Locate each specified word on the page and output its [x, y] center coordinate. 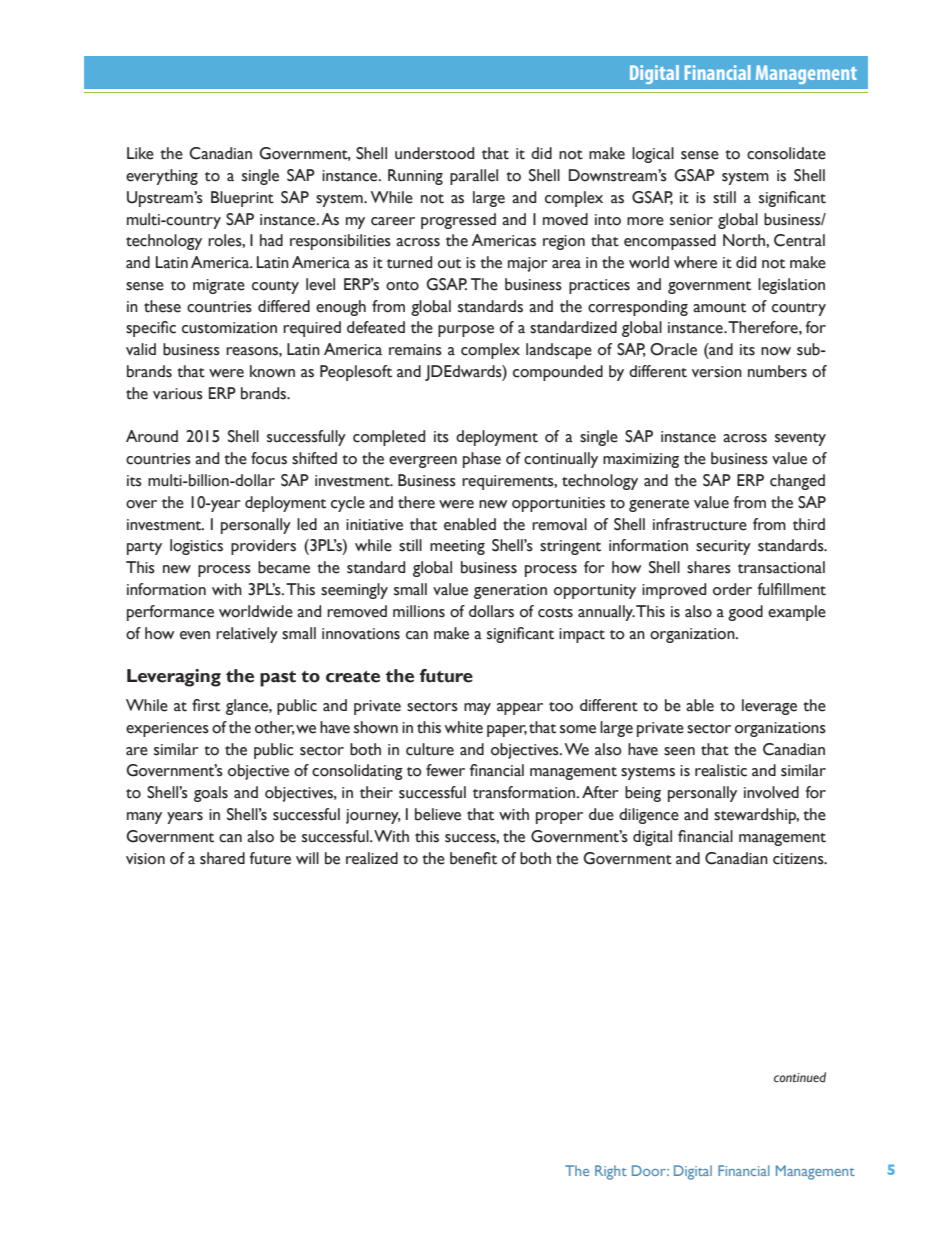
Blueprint [242, 199]
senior [691, 220]
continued [800, 1077]
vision [145, 859]
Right [611, 1172]
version [717, 372]
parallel [474, 177]
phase [482, 460]
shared [222, 858]
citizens [799, 859]
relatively [247, 635]
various [178, 394]
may [477, 709]
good [745, 613]
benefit [473, 858]
